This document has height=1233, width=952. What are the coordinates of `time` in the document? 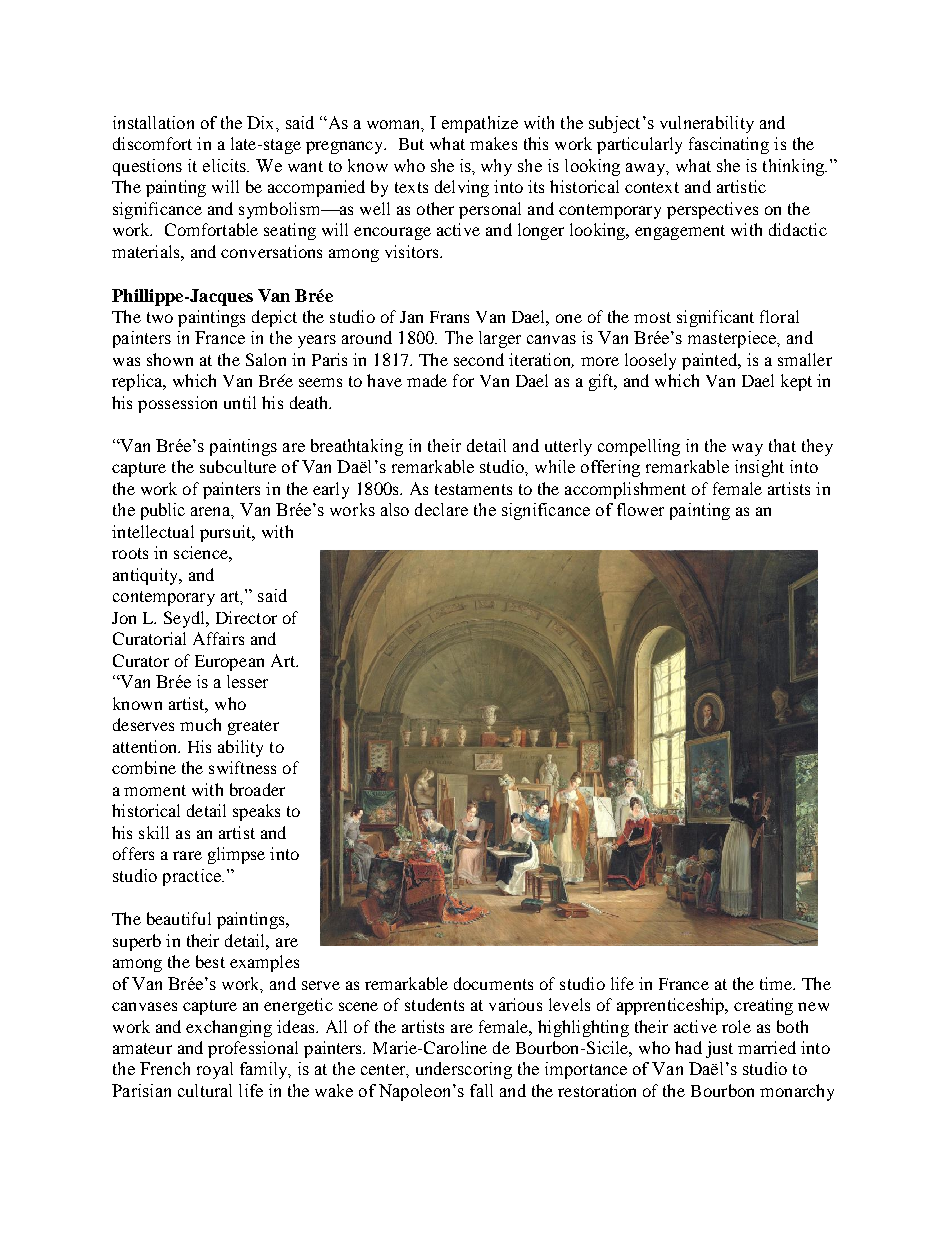 It's located at (777, 983).
